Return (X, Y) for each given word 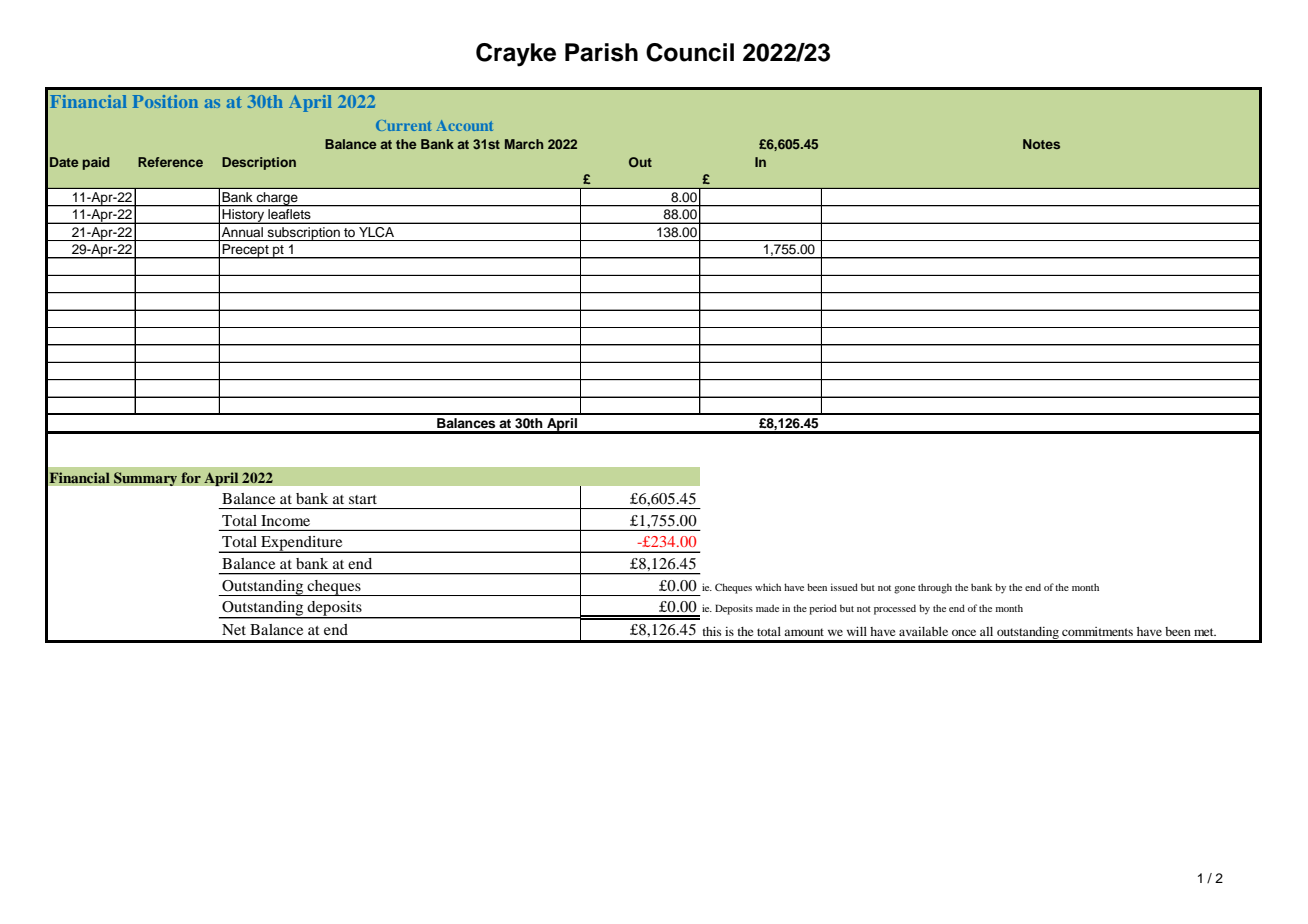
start (363, 499)
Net (234, 629)
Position (165, 101)
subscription (304, 234)
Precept (246, 251)
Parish (601, 52)
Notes (1041, 144)
